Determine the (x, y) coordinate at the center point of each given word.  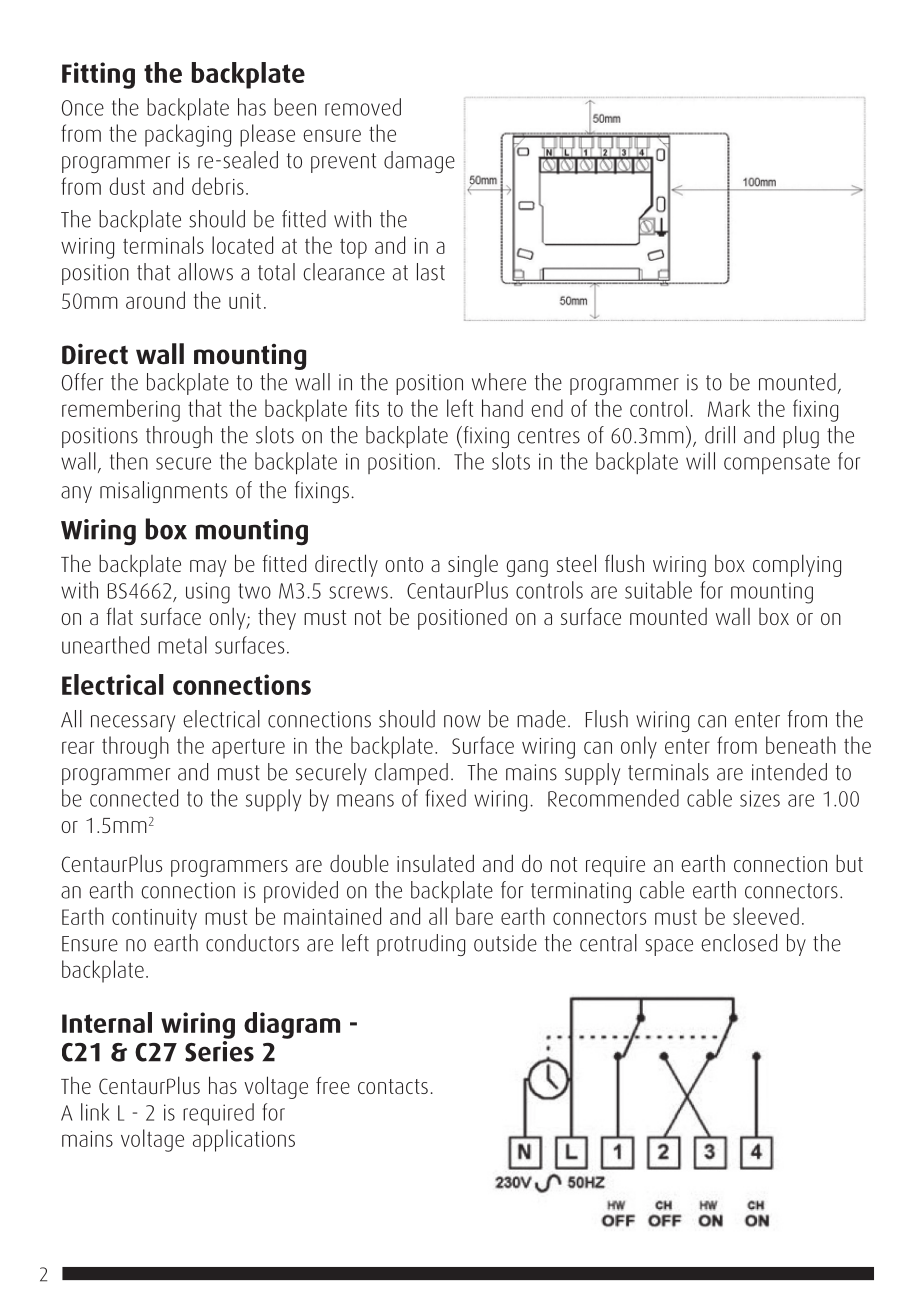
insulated (435, 863)
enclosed (739, 943)
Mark (729, 408)
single (473, 565)
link (95, 1112)
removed (363, 107)
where (499, 382)
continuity (154, 919)
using (208, 593)
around (155, 300)
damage (419, 162)
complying (797, 565)
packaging (188, 135)
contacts (393, 1086)
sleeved (766, 916)
